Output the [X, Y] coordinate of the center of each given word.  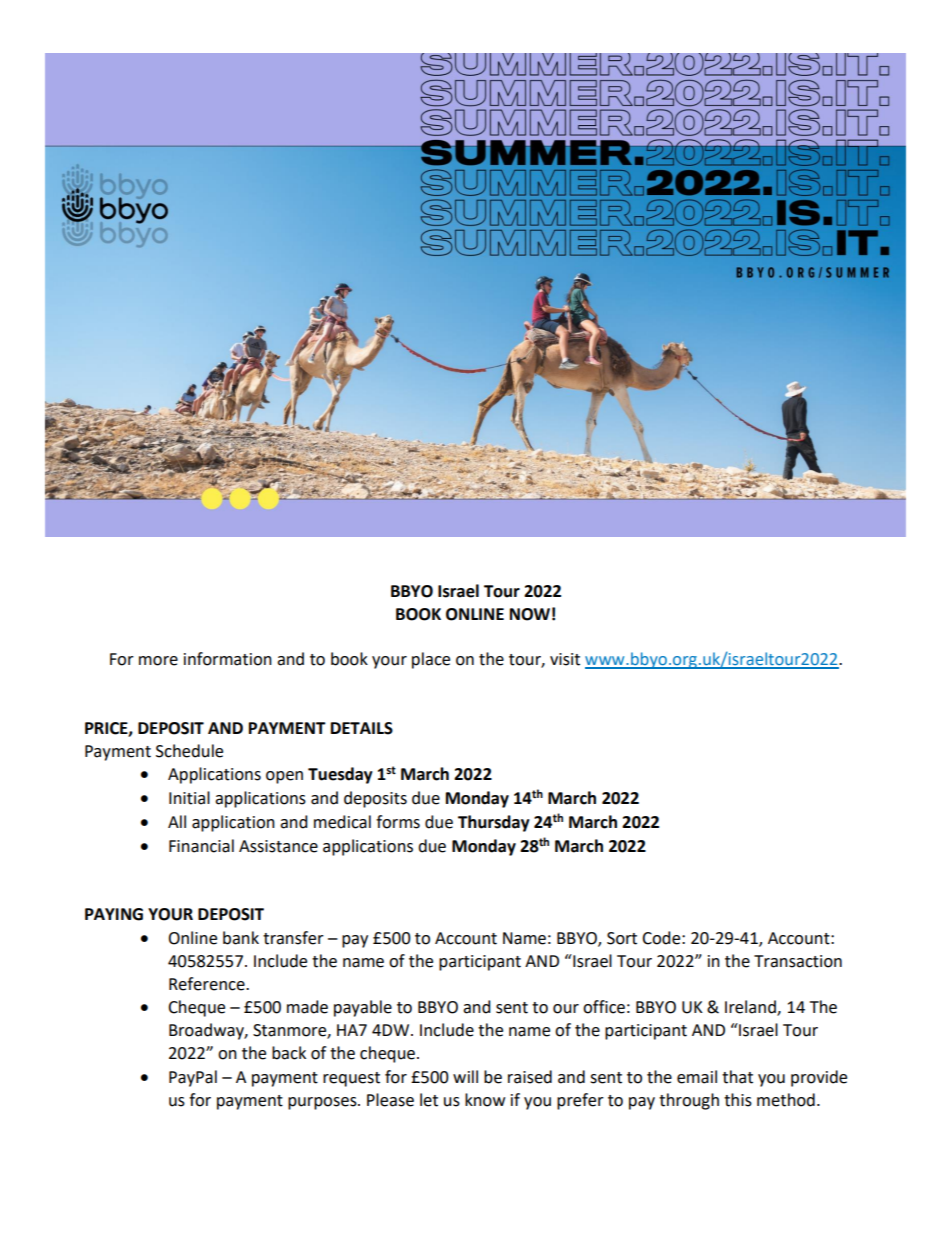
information [228, 659]
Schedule [189, 751]
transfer [293, 938]
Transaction [798, 961]
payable [363, 1008]
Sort [622, 938]
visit [565, 659]
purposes [323, 1103]
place [431, 660]
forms [398, 822]
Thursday [494, 823]
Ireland [751, 1008]
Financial [201, 846]
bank [241, 938]
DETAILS [362, 728]
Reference [208, 984]
